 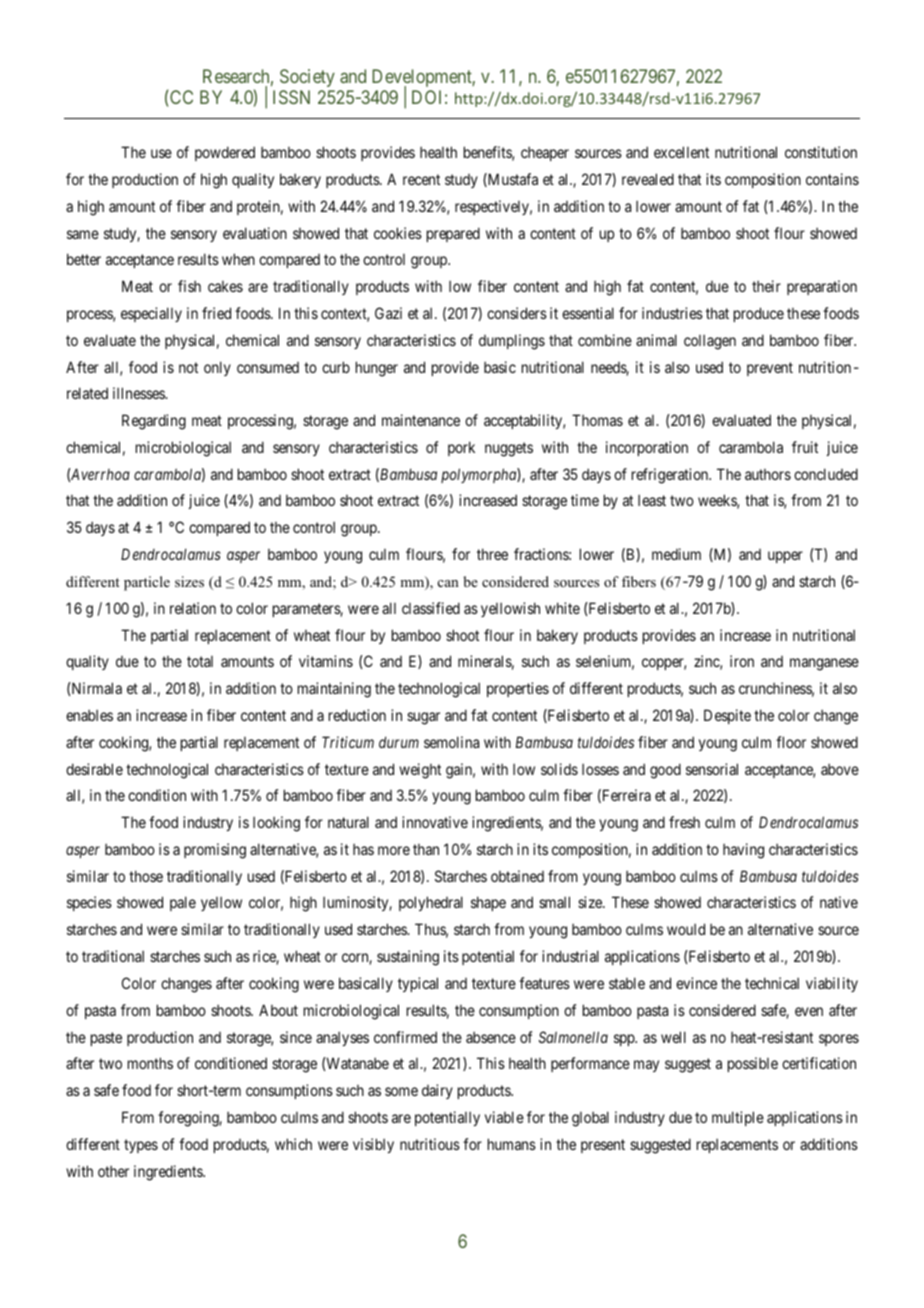 What do you see at coordinates (430, 1144) in the document?
I see `nutritious` at bounding box center [430, 1144].
